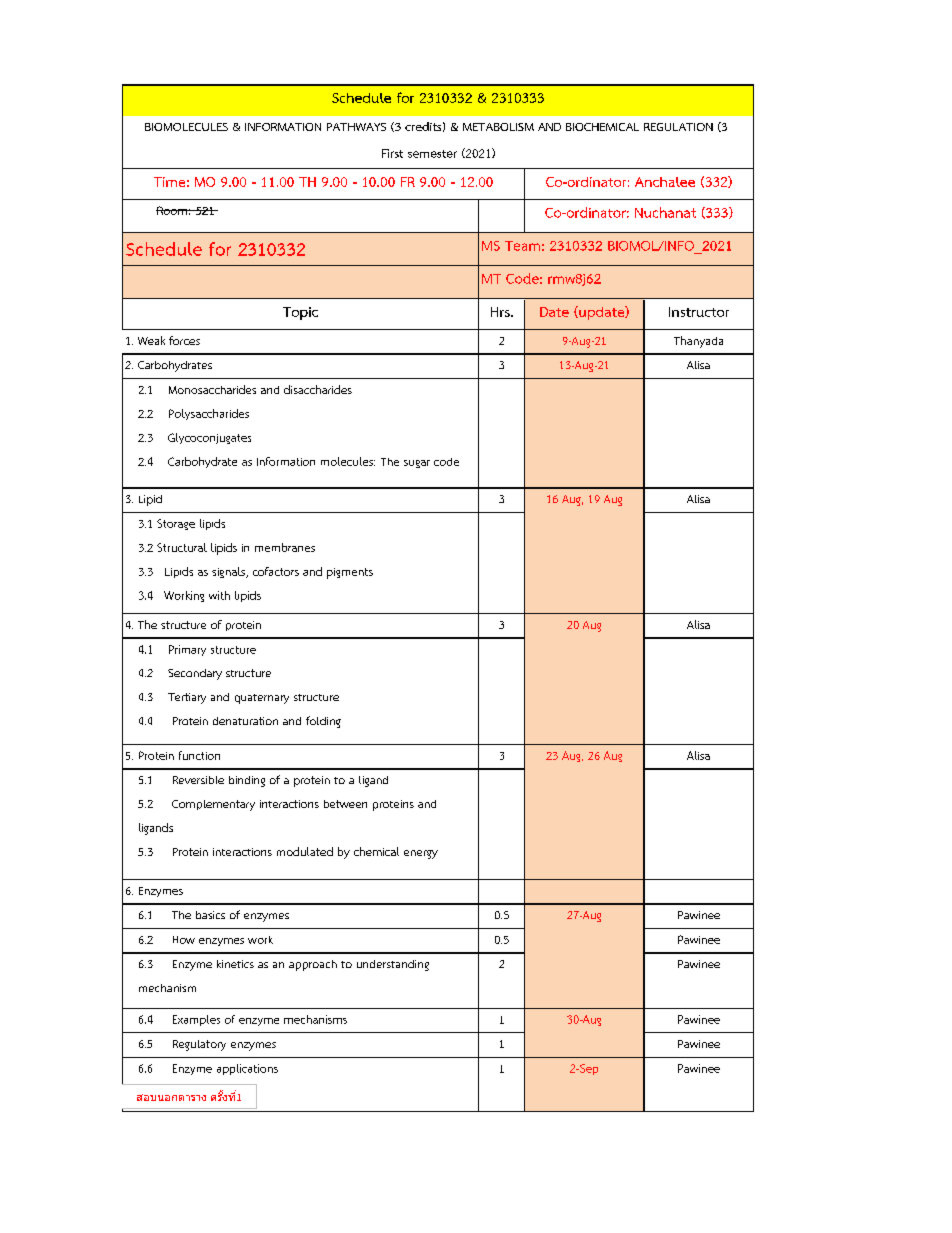 Image resolution: width=952 pixels, height=1233 pixels. Describe the element at coordinates (421, 854) in the document. I see `energy` at that location.
